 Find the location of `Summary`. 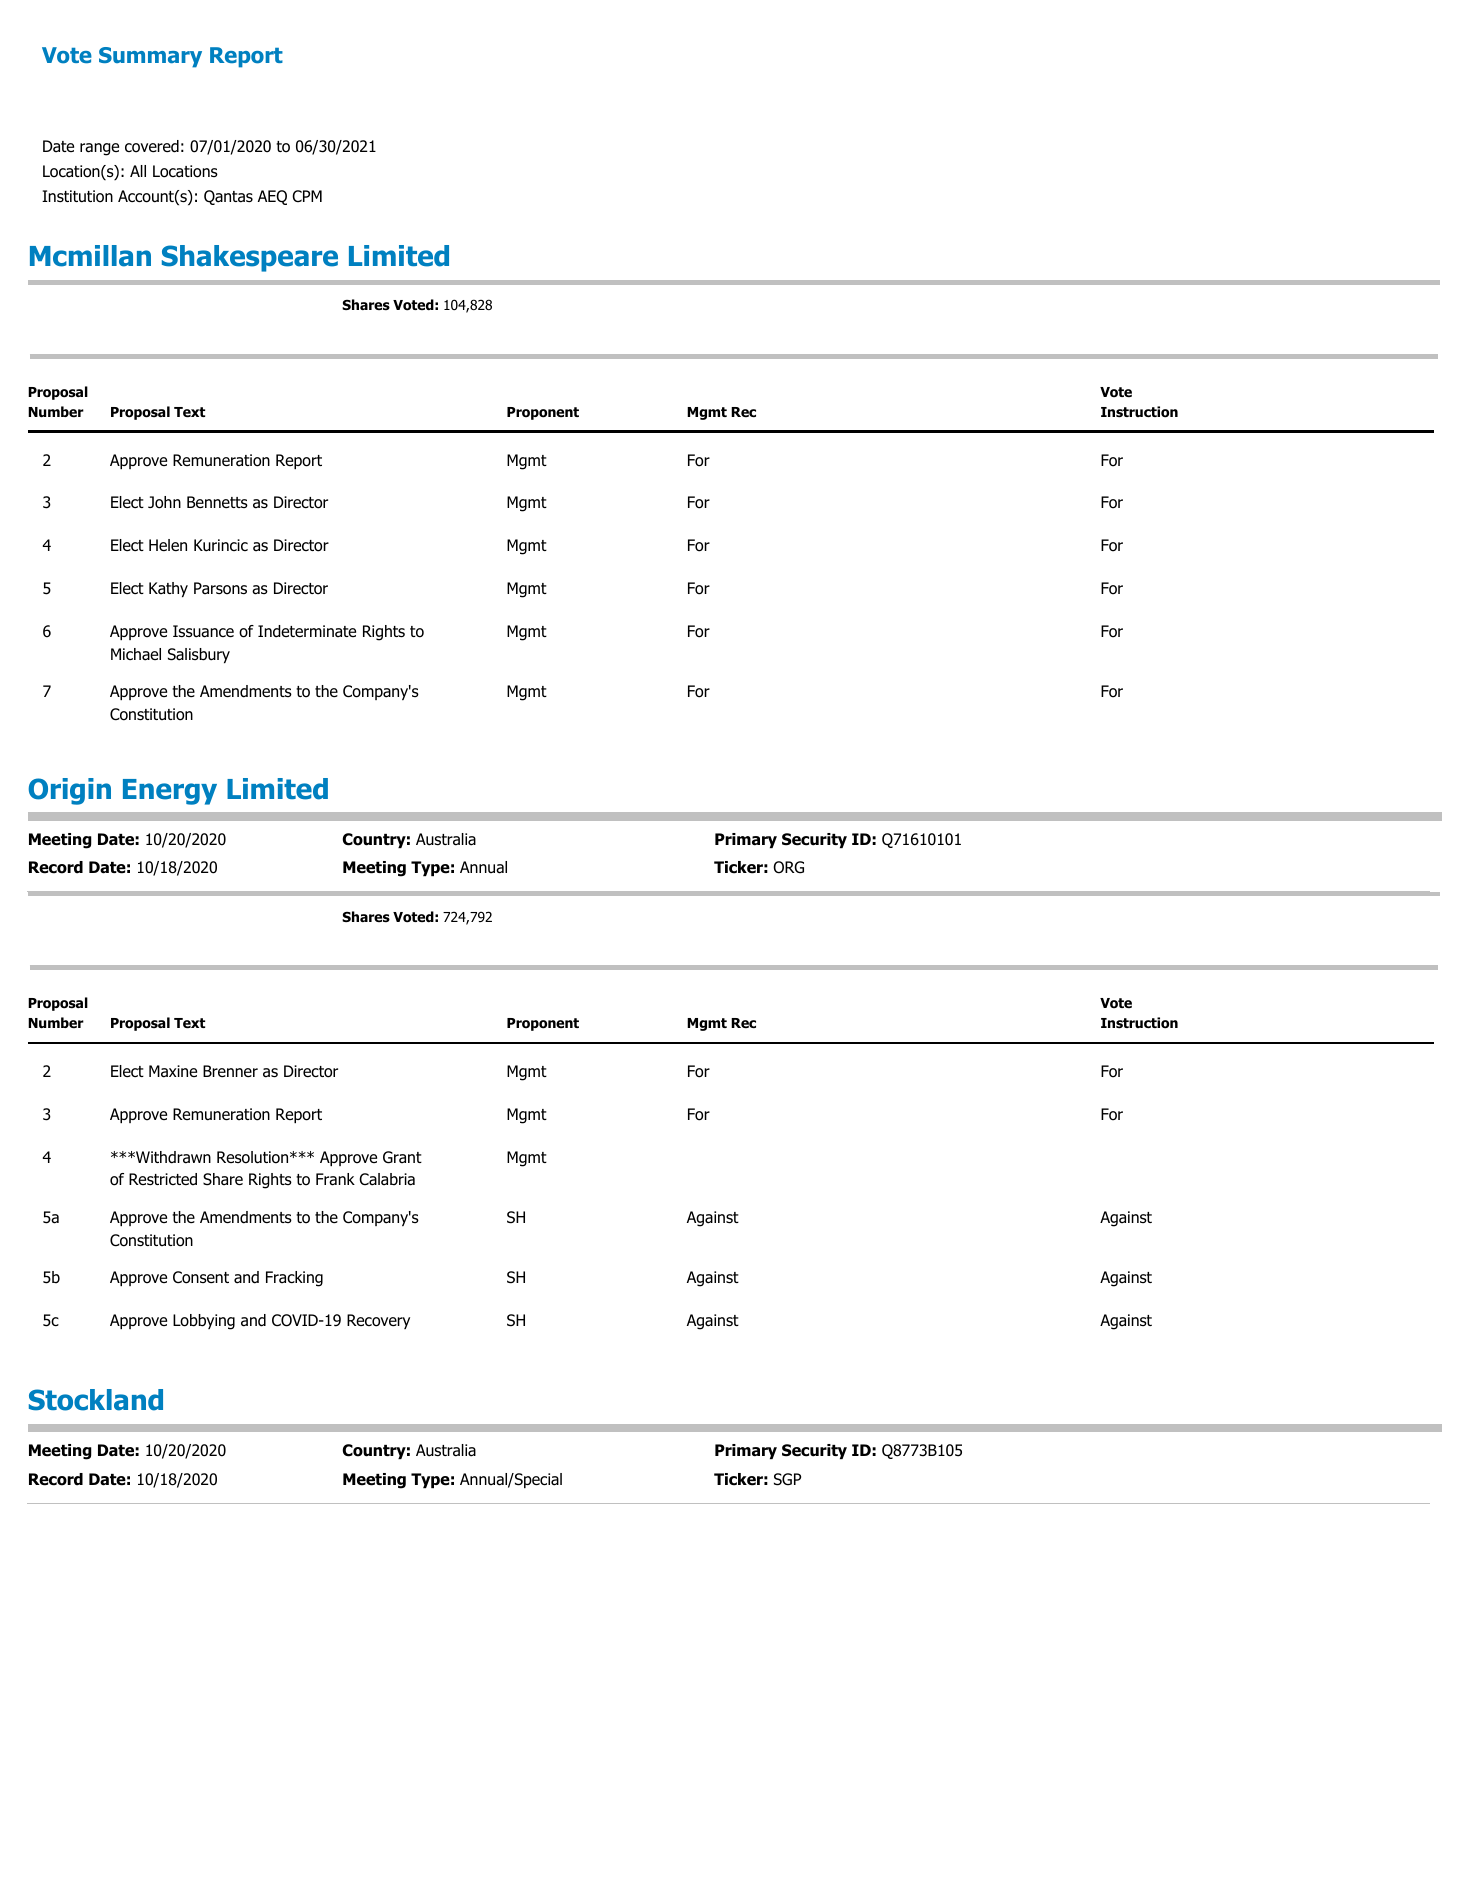

Summary is located at coordinates (150, 57).
